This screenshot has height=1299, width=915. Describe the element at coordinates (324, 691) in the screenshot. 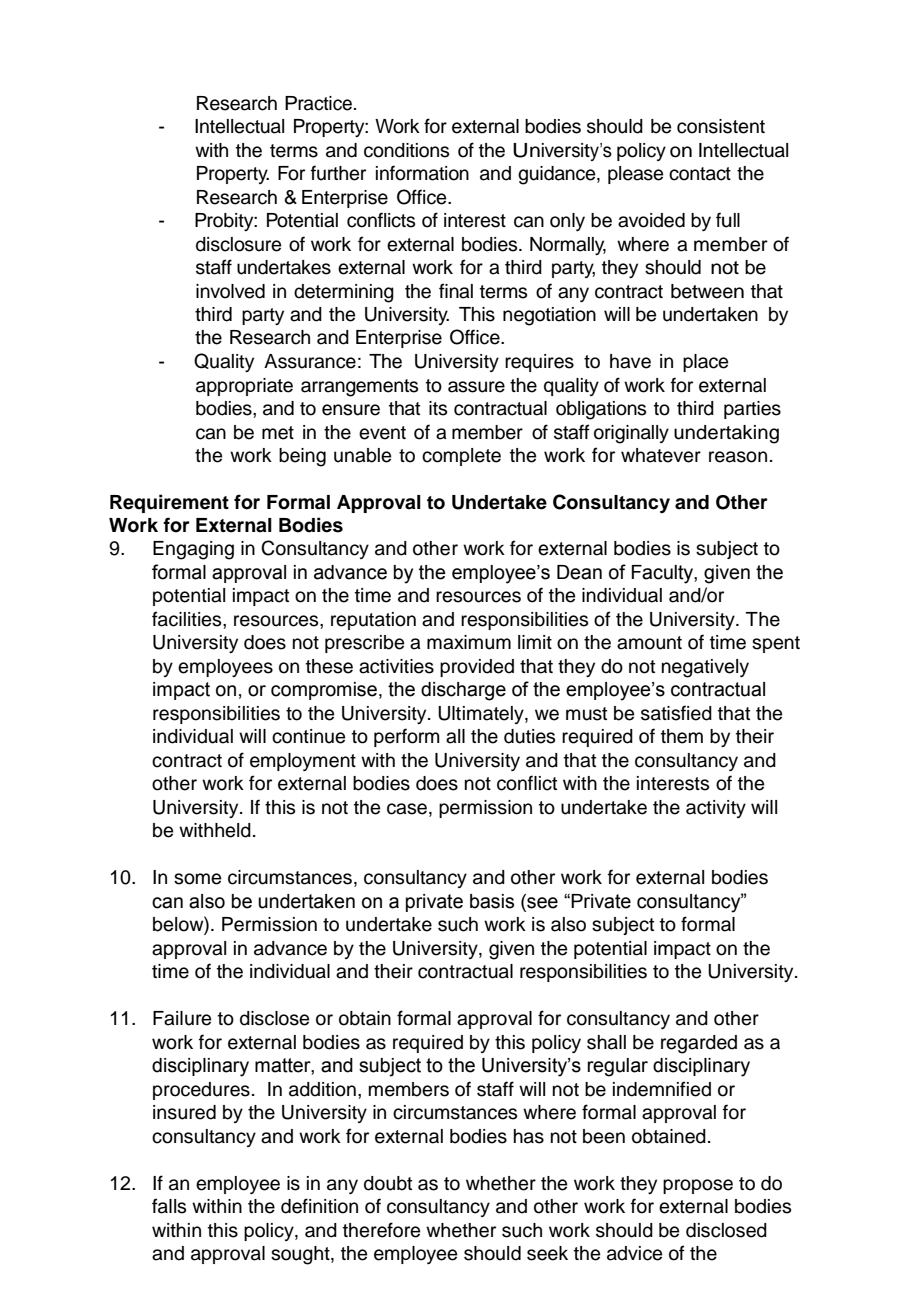

I see `compromise` at that location.
